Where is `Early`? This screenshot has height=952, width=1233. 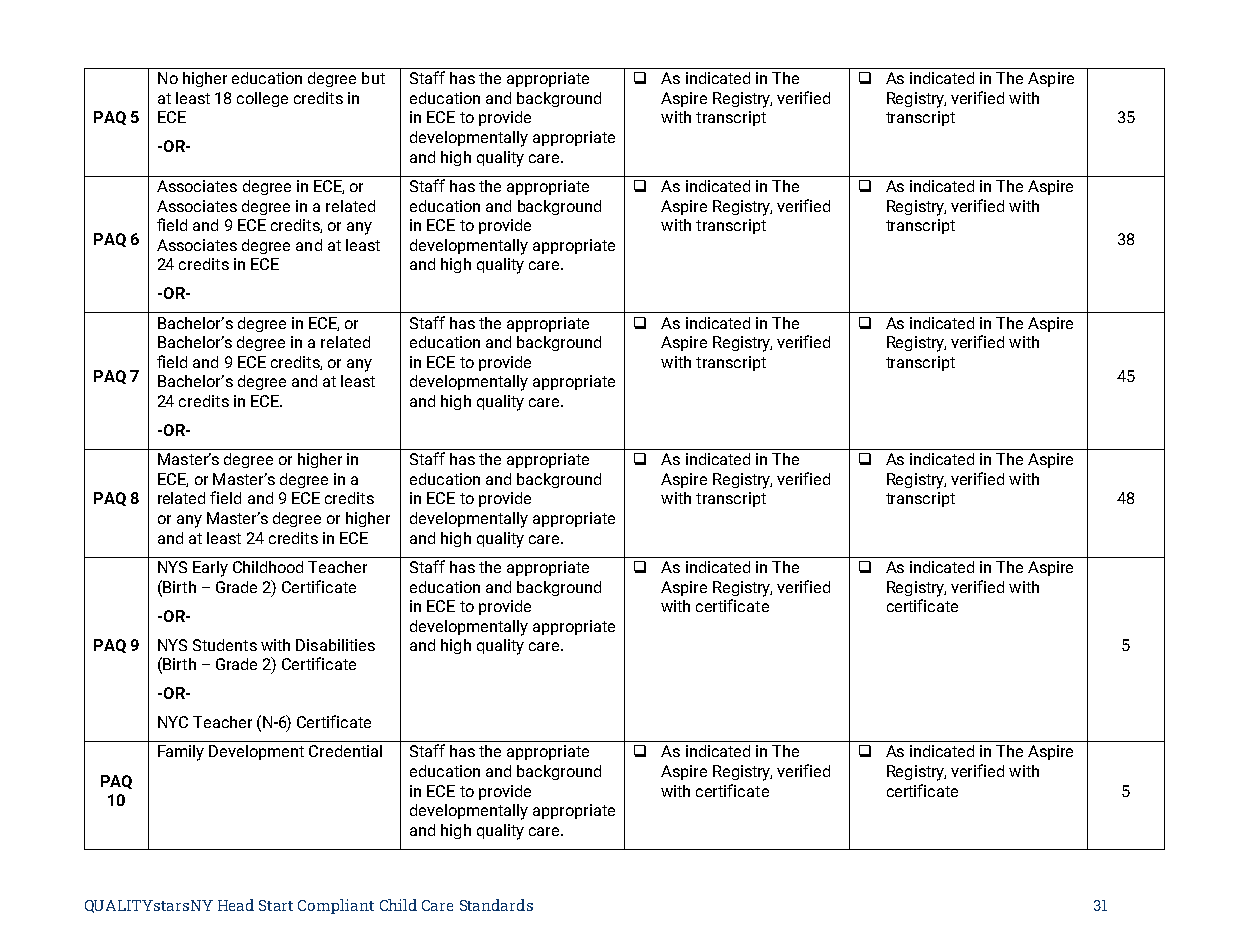
Early is located at coordinates (210, 569).
